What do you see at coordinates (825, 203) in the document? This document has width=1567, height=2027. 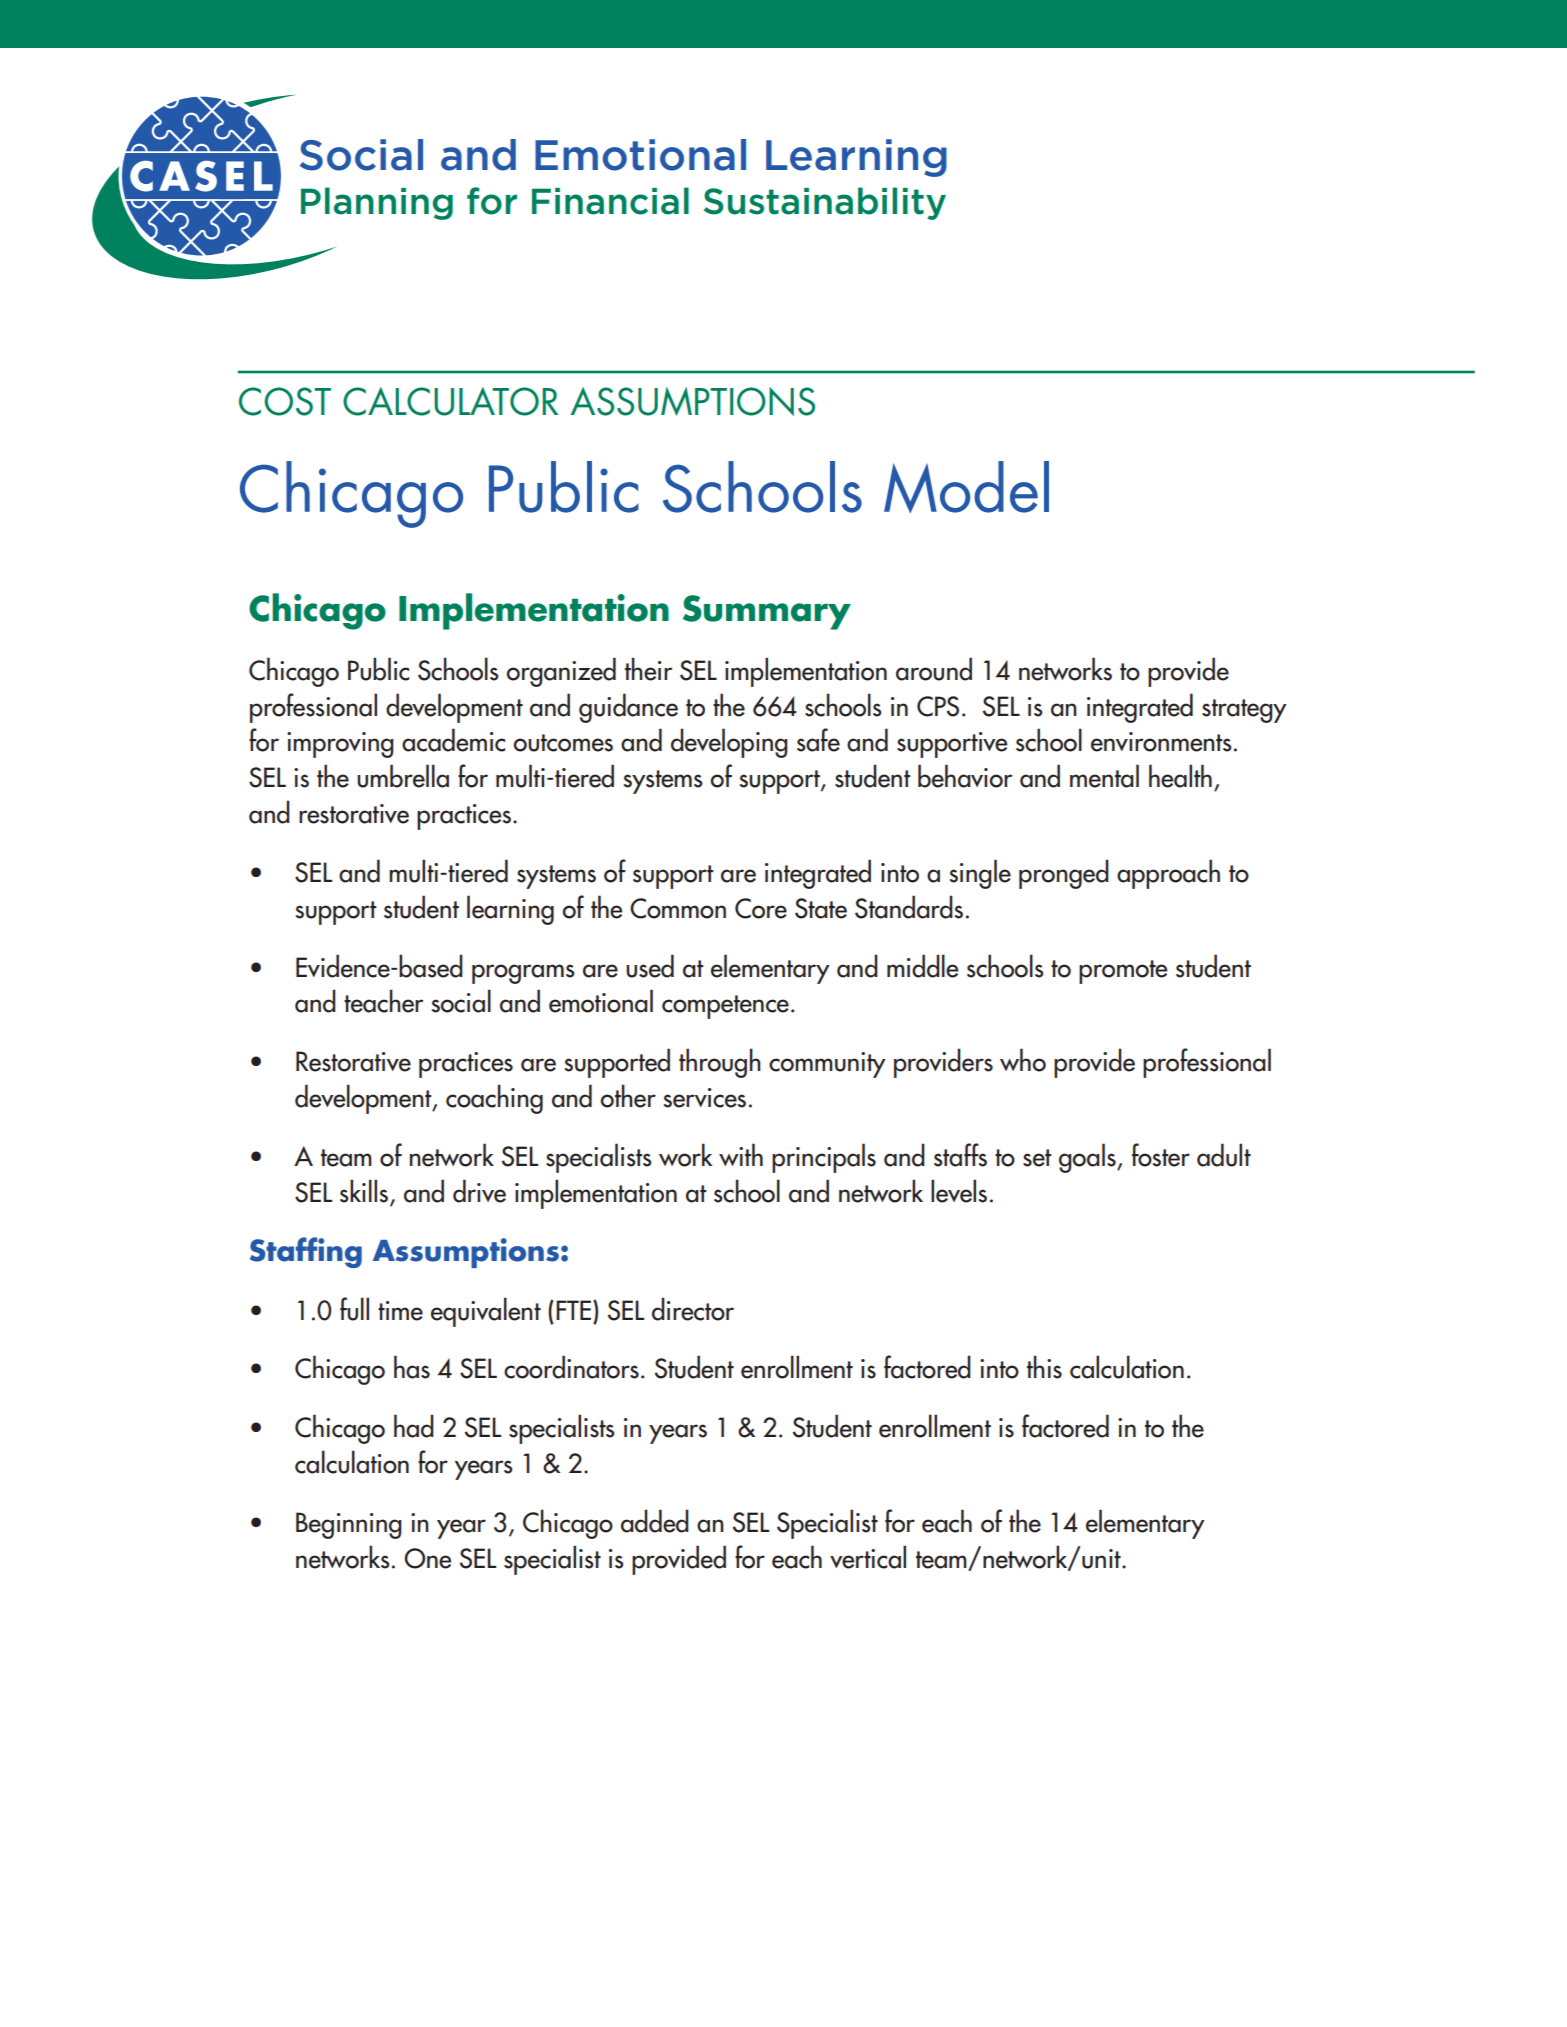 I see `Sustainability` at bounding box center [825, 203].
